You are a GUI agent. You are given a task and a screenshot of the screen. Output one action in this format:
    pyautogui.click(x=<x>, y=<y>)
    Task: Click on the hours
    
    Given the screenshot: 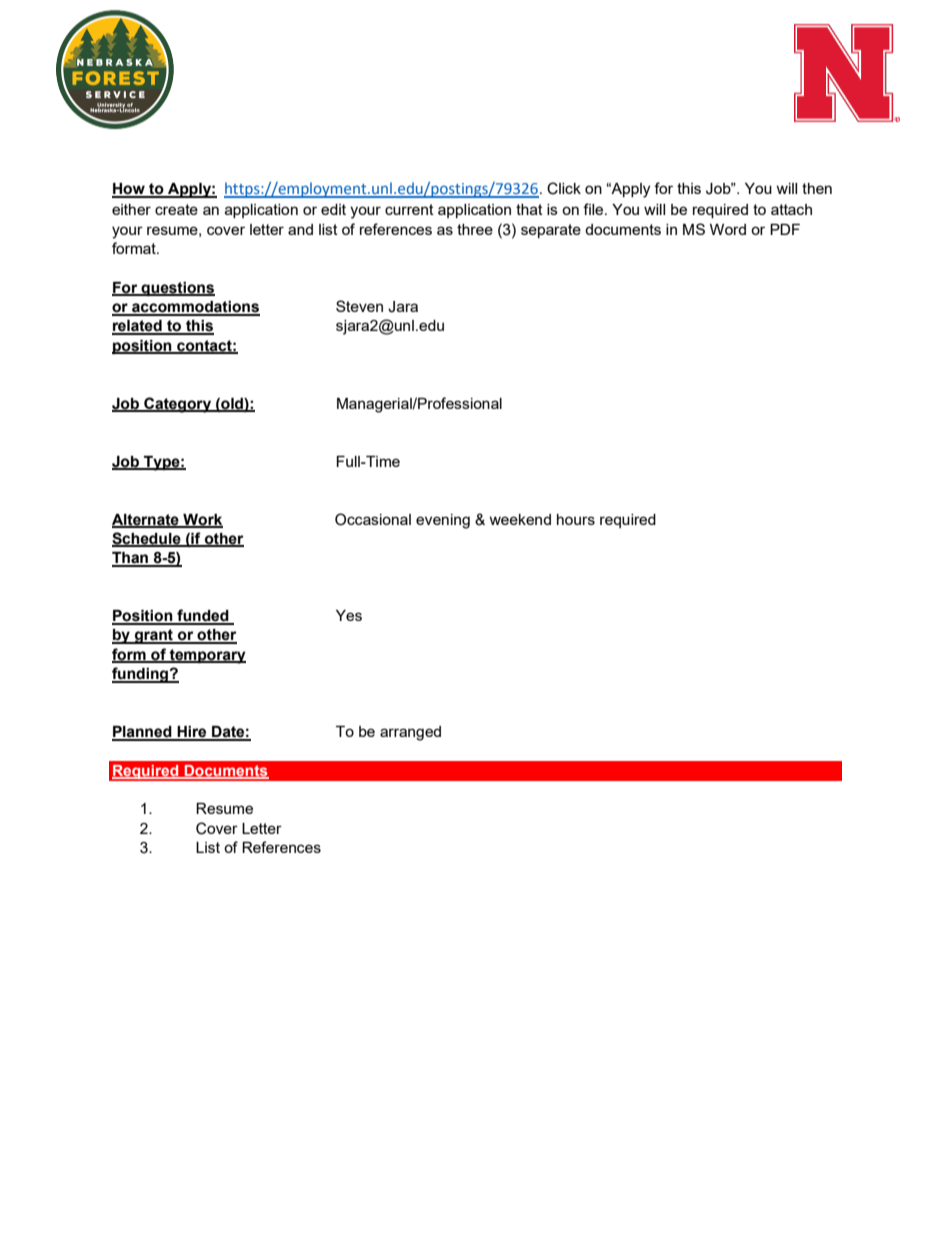 What is the action you would take?
    pyautogui.click(x=576, y=519)
